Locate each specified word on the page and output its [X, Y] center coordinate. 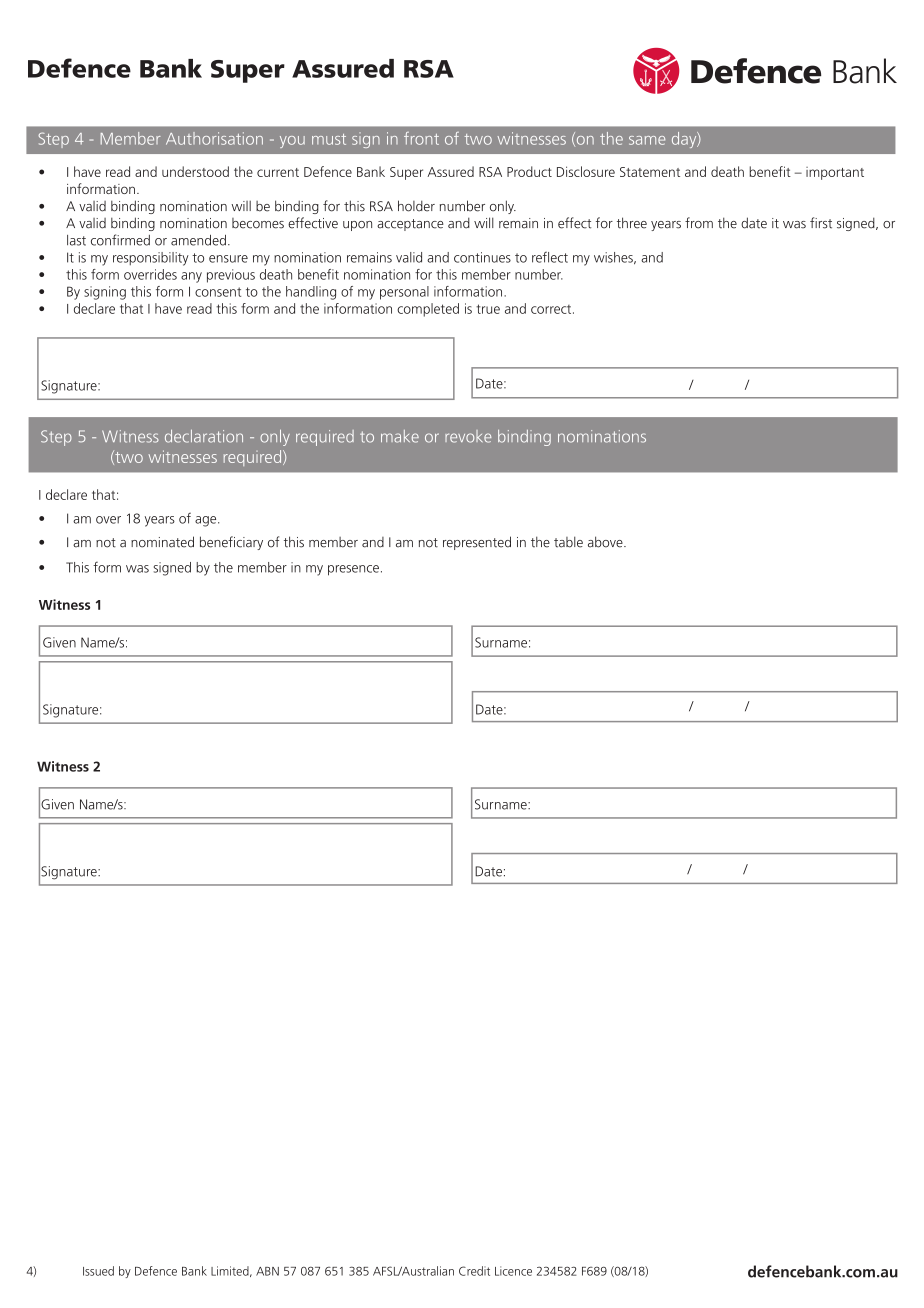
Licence [513, 1271]
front [421, 138]
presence [353, 570]
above [606, 542]
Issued [98, 1271]
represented [477, 543]
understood [195, 171]
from [699, 223]
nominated [162, 542]
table [568, 542]
